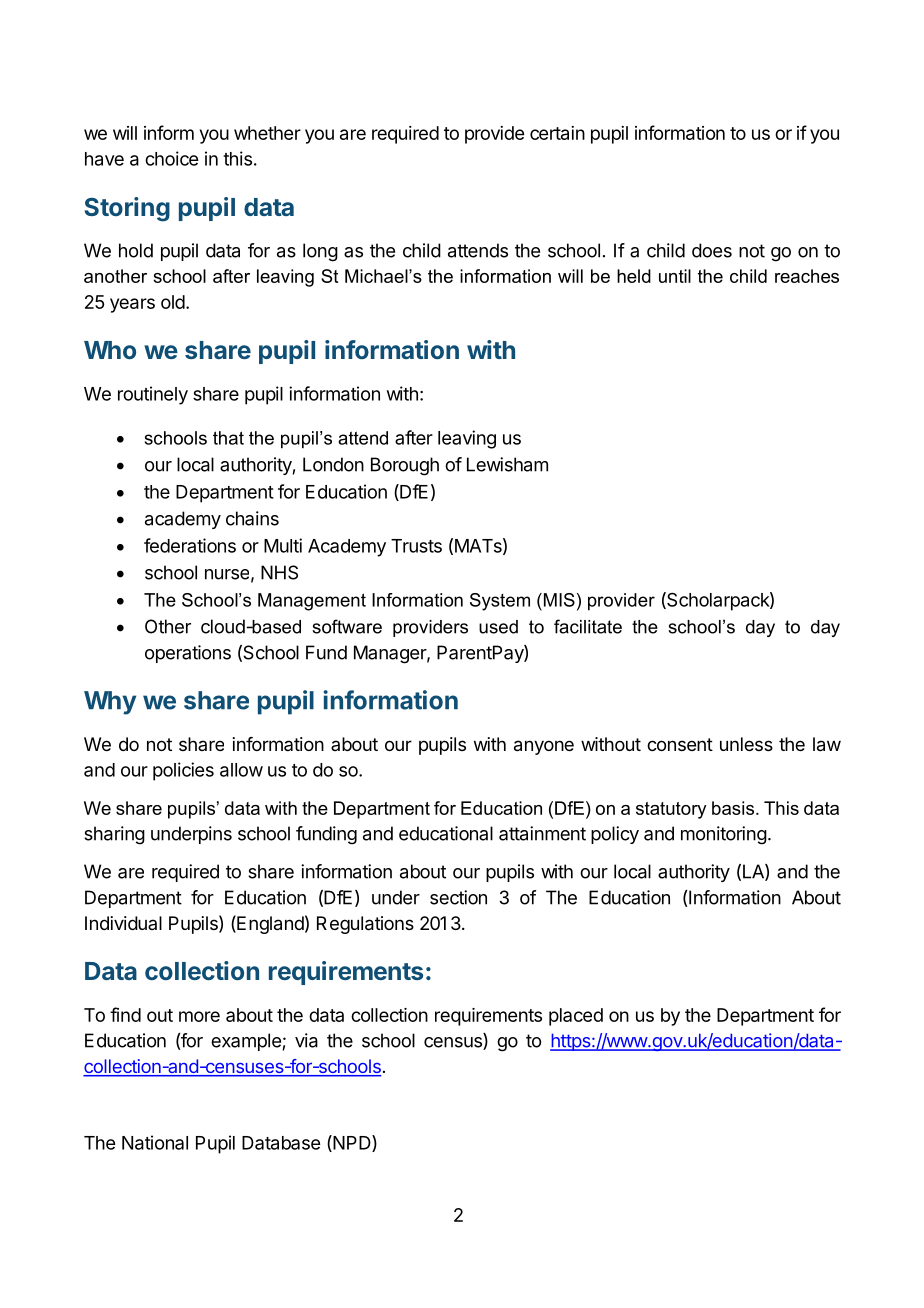 This screenshot has height=1308, width=924. What do you see at coordinates (576, 1017) in the screenshot?
I see `placed` at bounding box center [576, 1017].
